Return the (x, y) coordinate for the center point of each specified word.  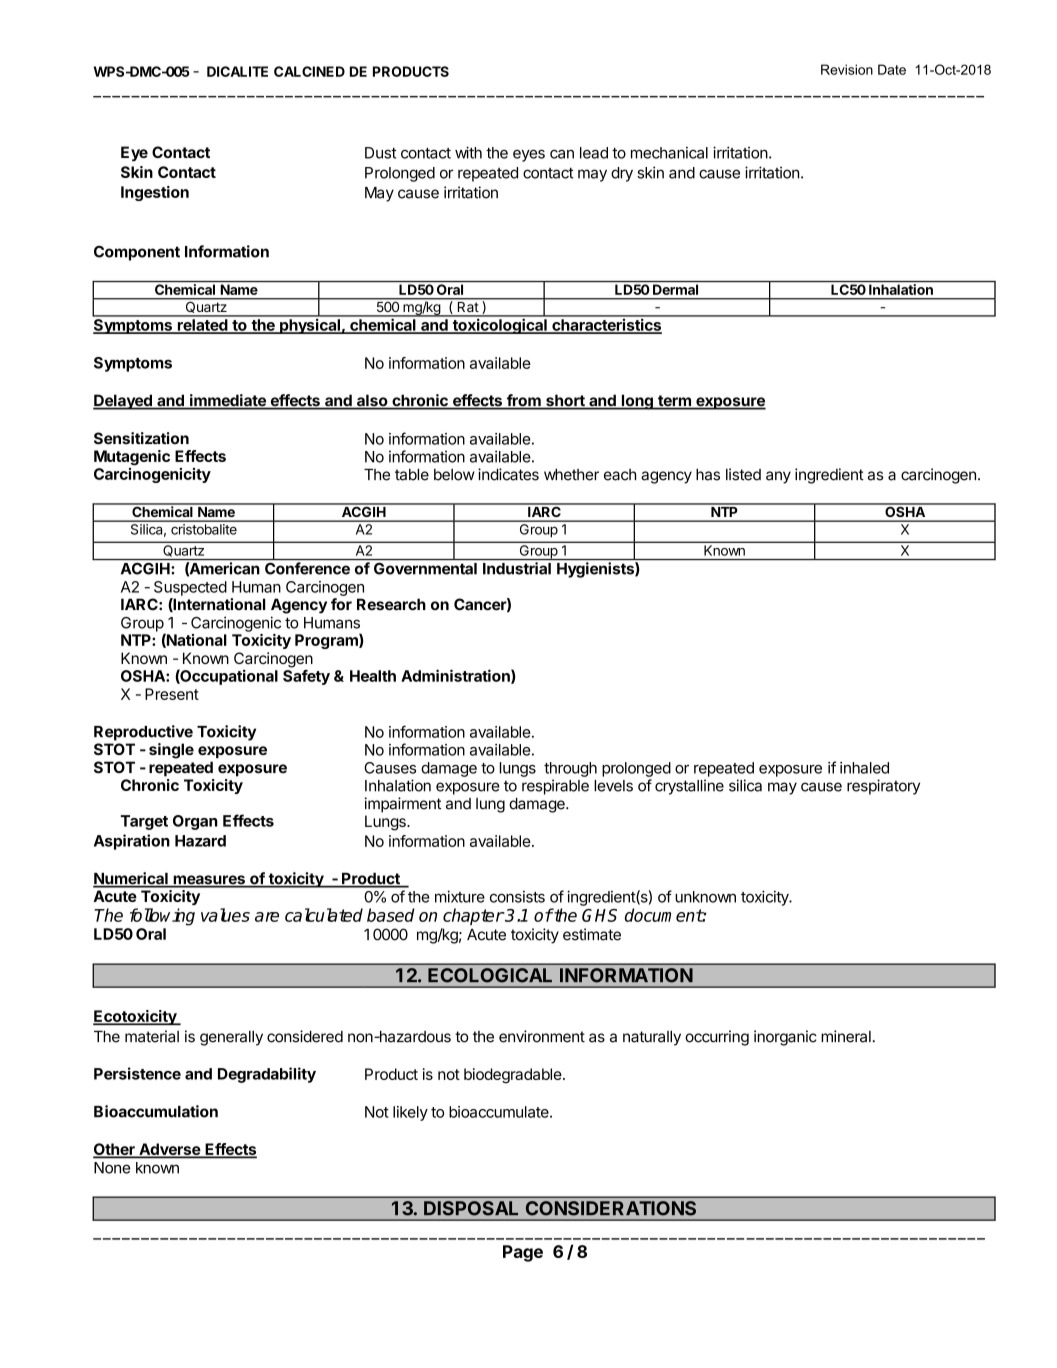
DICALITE (237, 71)
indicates (508, 474)
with (468, 152)
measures (209, 881)
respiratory (883, 787)
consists (517, 897)
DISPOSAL (471, 1208)
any (778, 477)
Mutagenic (132, 458)
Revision (847, 69)
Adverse (169, 1150)
